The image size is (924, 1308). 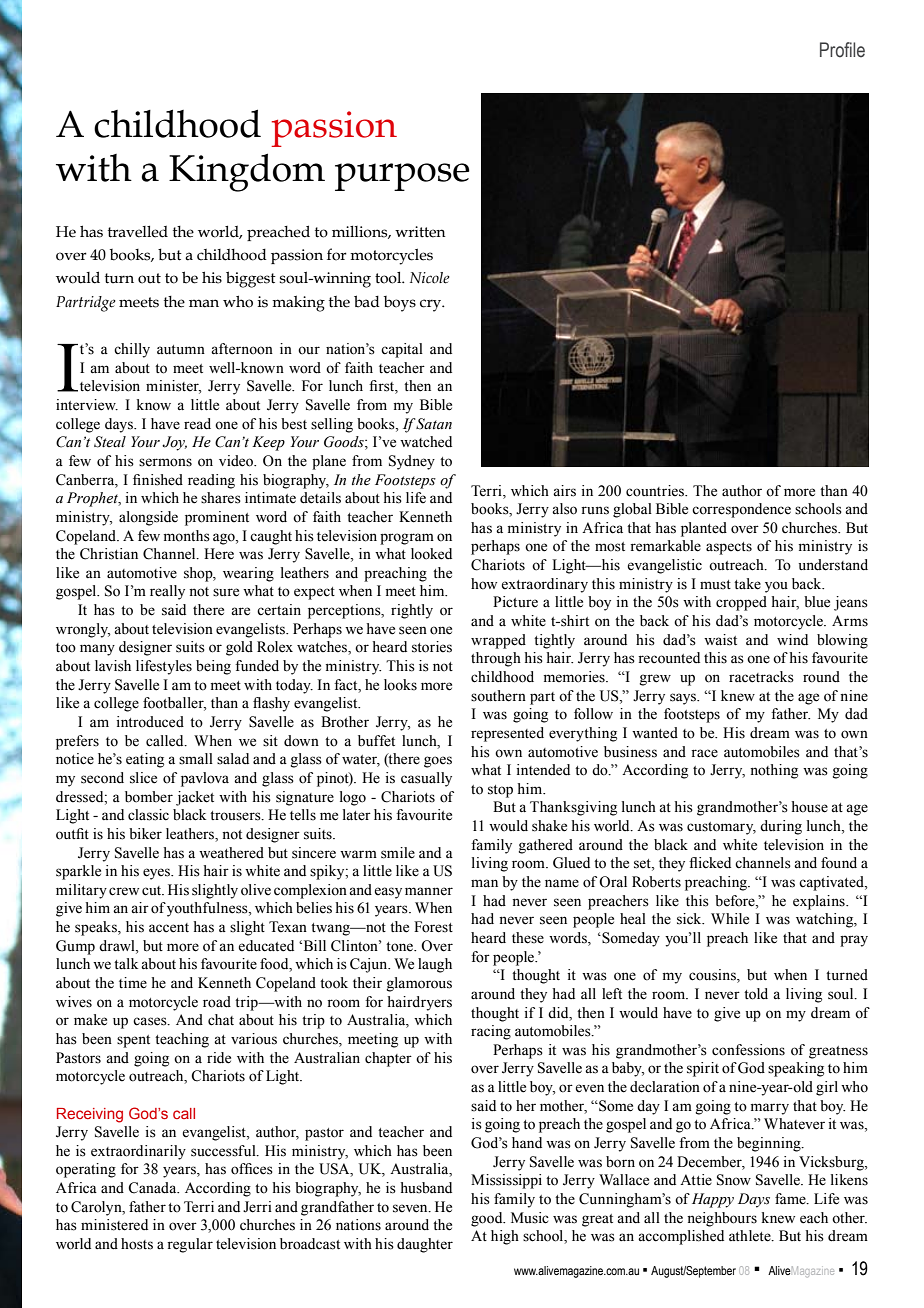 What do you see at coordinates (842, 50) in the screenshot?
I see `Profile` at bounding box center [842, 50].
